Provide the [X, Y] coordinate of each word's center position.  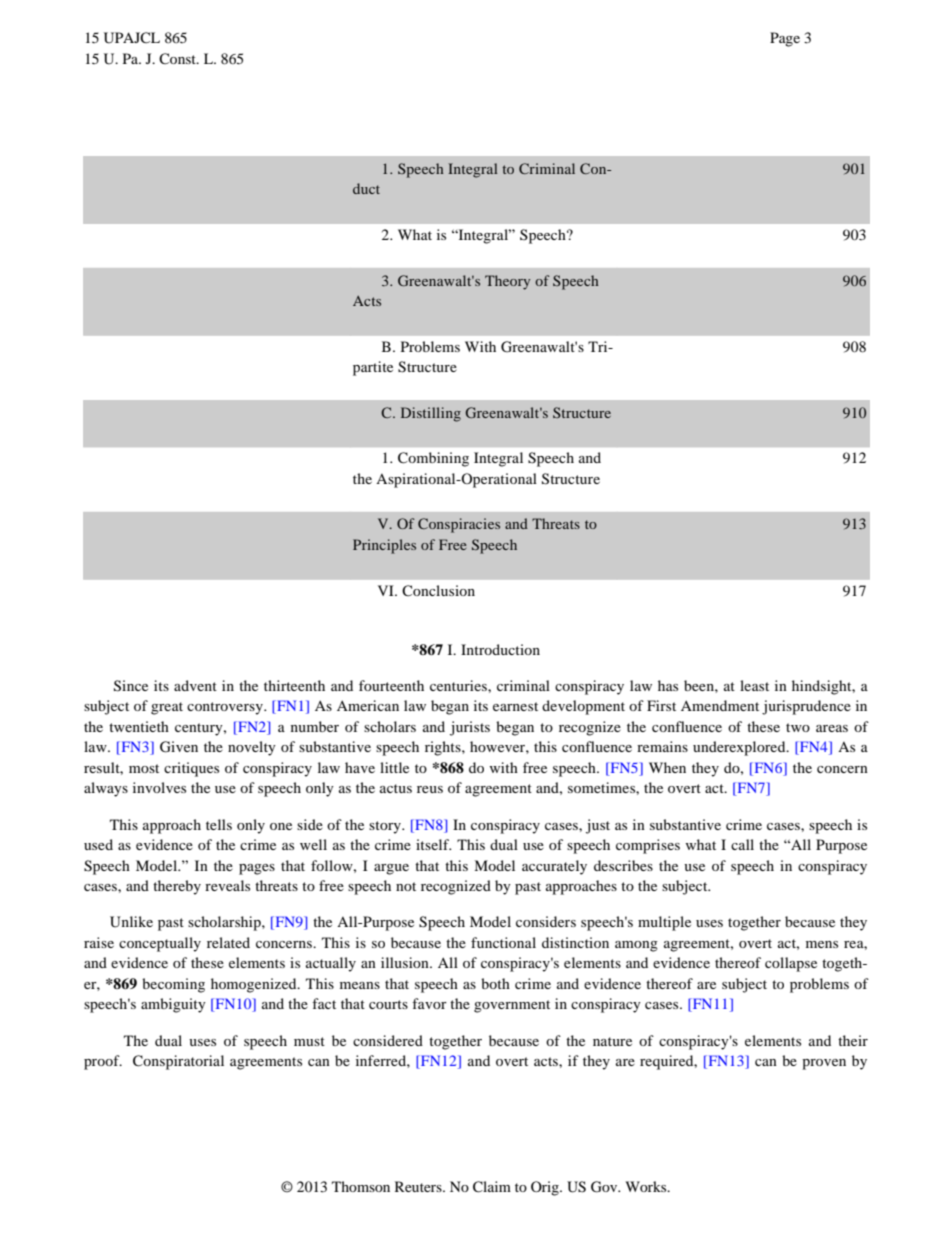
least [754, 685]
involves [159, 787]
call [742, 844]
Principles [384, 546]
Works [647, 1186]
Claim [492, 1187]
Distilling [431, 414]
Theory [507, 282]
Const [178, 58]
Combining [433, 459]
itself [433, 844]
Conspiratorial [178, 1062]
